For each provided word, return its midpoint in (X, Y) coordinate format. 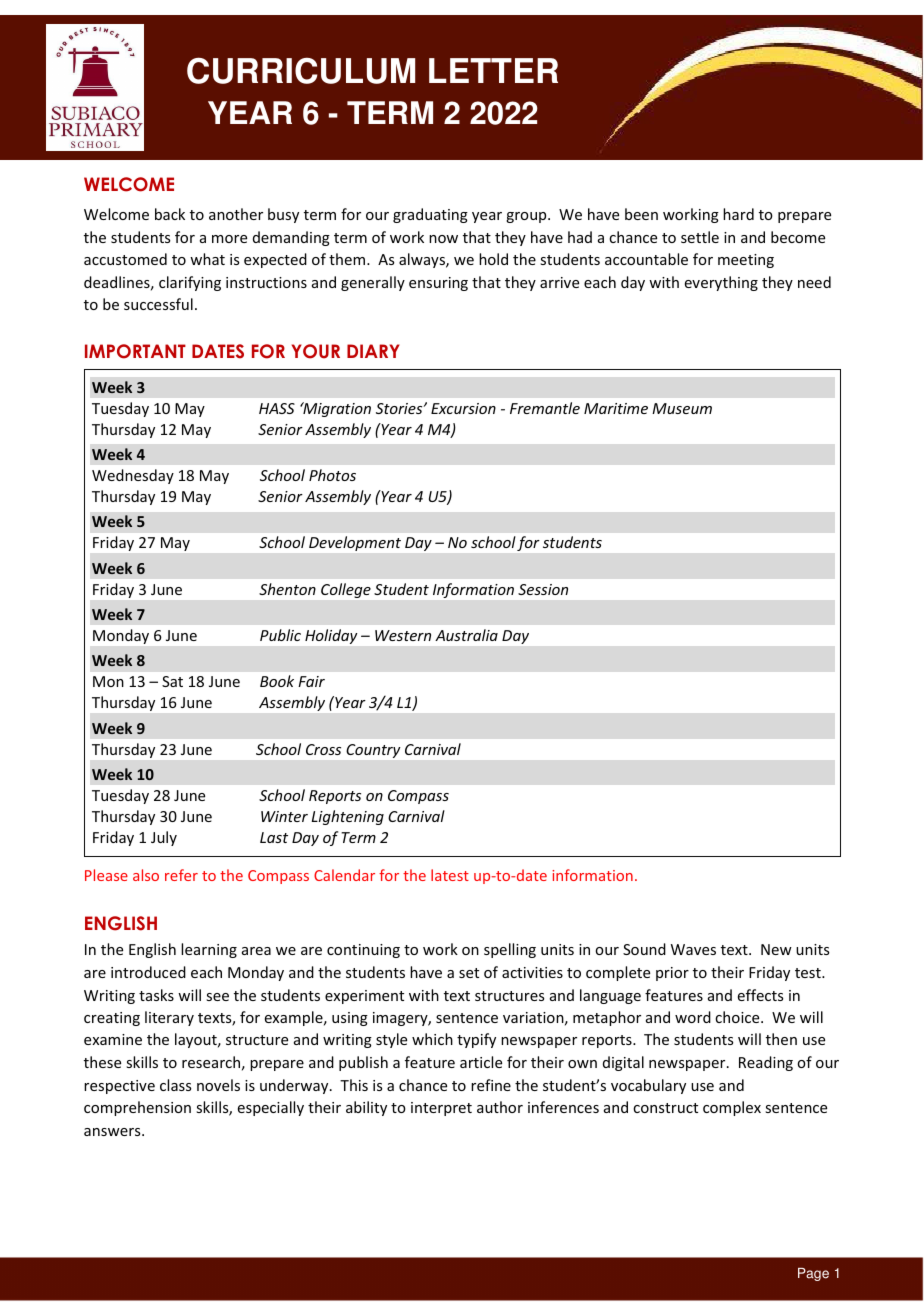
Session (543, 589)
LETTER (493, 70)
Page (813, 1274)
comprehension (137, 1108)
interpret (441, 1109)
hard (738, 214)
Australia (466, 635)
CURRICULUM (301, 70)
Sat (172, 681)
